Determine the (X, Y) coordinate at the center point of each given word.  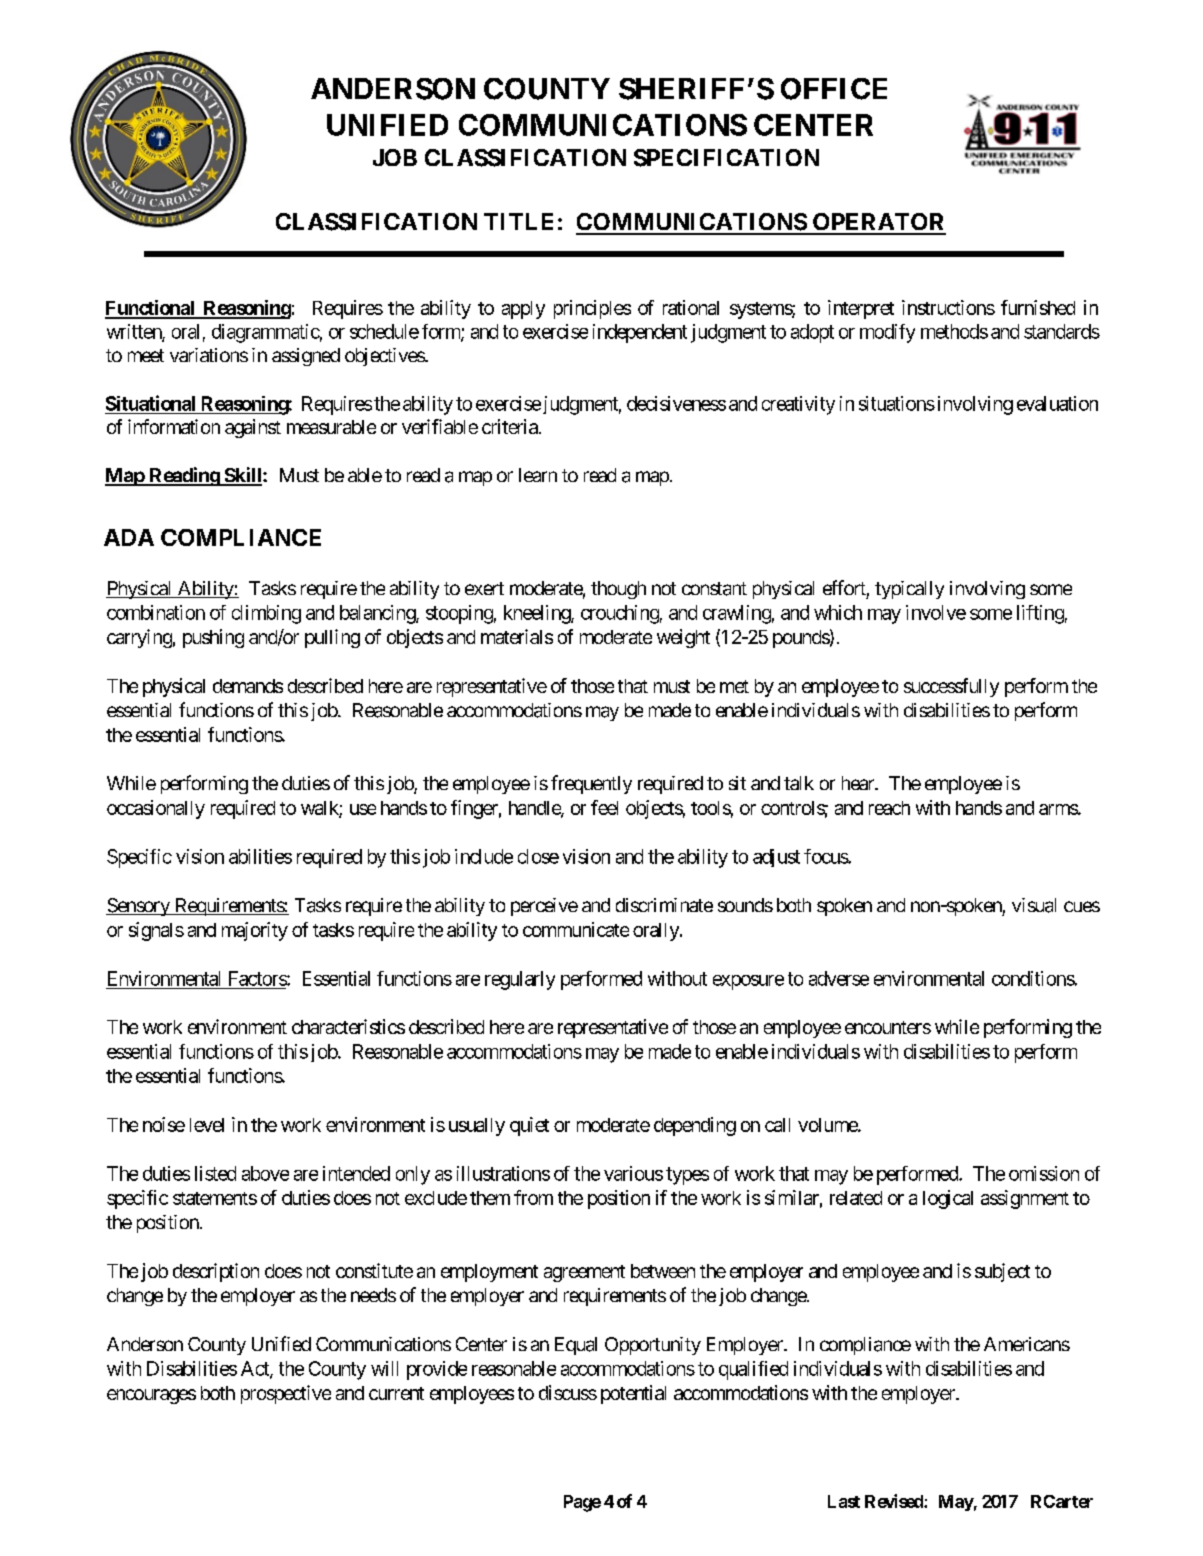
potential (633, 1394)
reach (889, 808)
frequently (591, 784)
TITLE (518, 221)
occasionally (156, 809)
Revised (895, 1501)
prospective (286, 1394)
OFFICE (834, 89)
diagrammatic (266, 333)
